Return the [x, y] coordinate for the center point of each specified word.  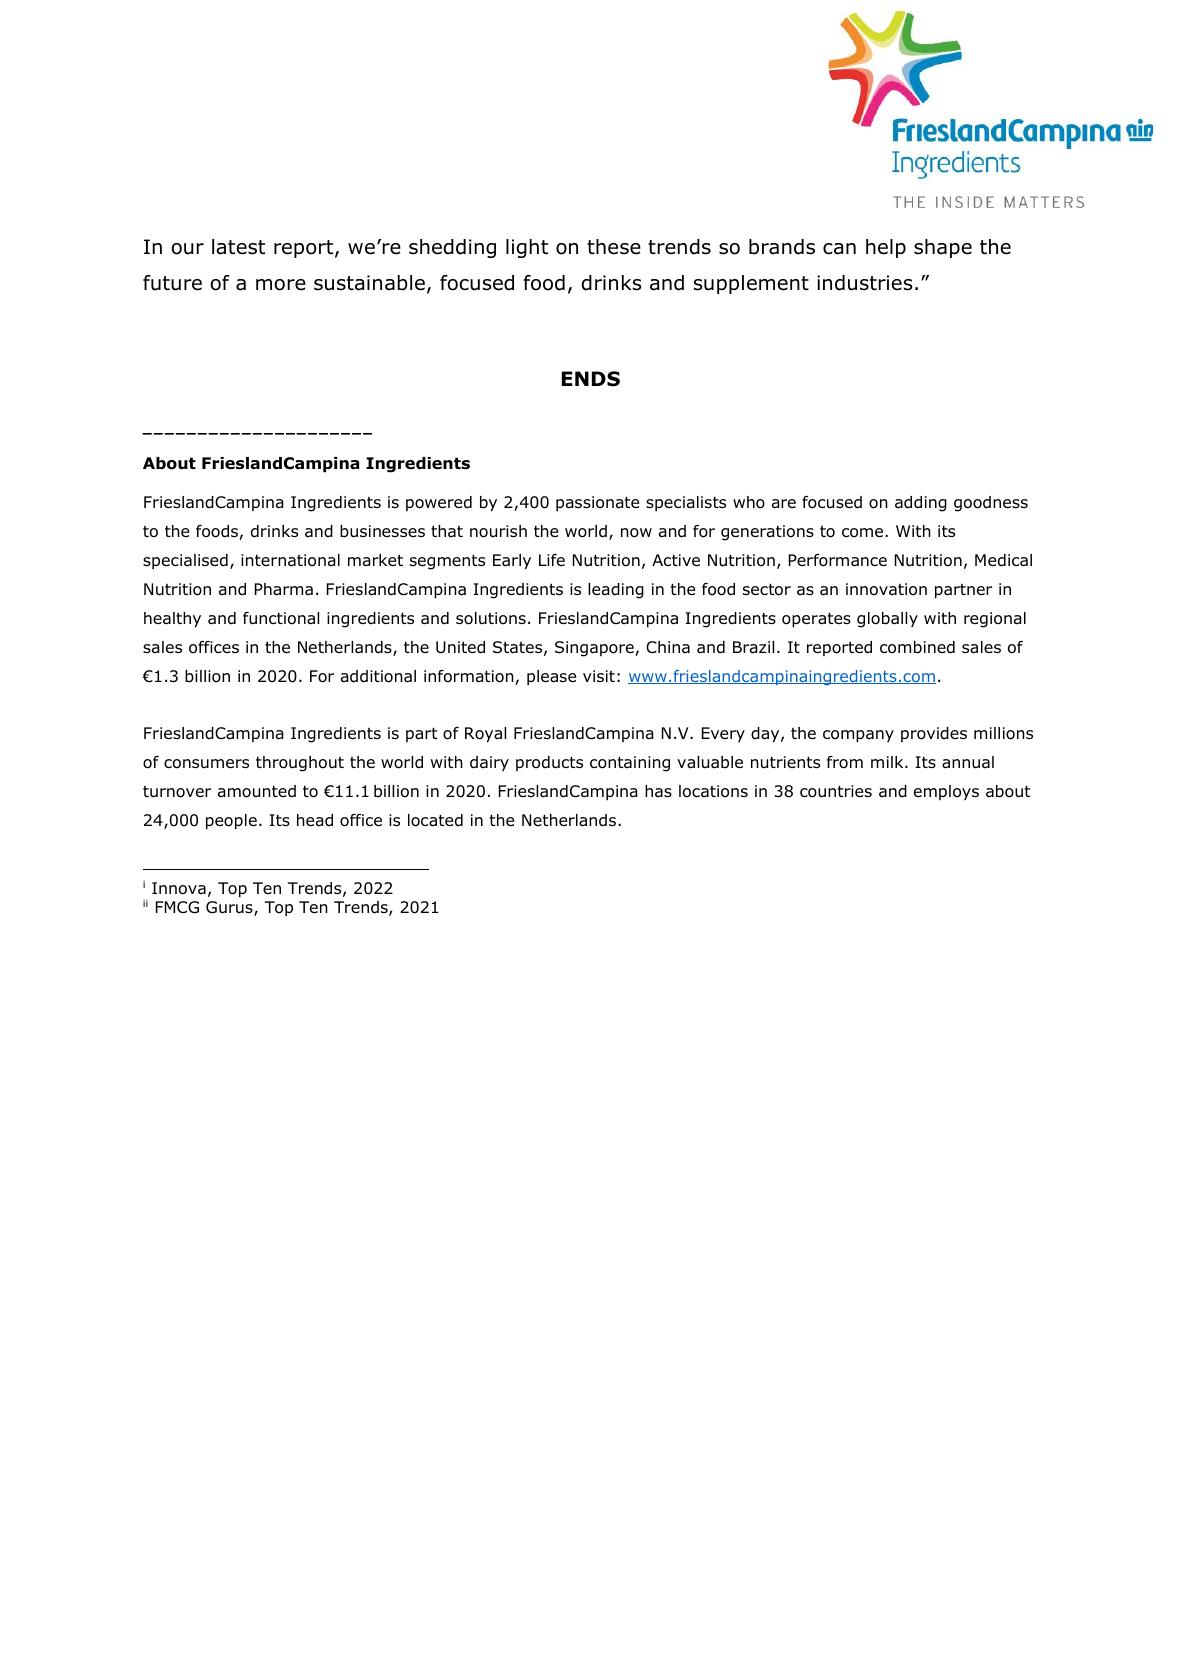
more [281, 285]
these [614, 247]
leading [616, 591]
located [435, 820]
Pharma [284, 589]
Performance [838, 560]
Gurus [230, 908]
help [886, 248]
